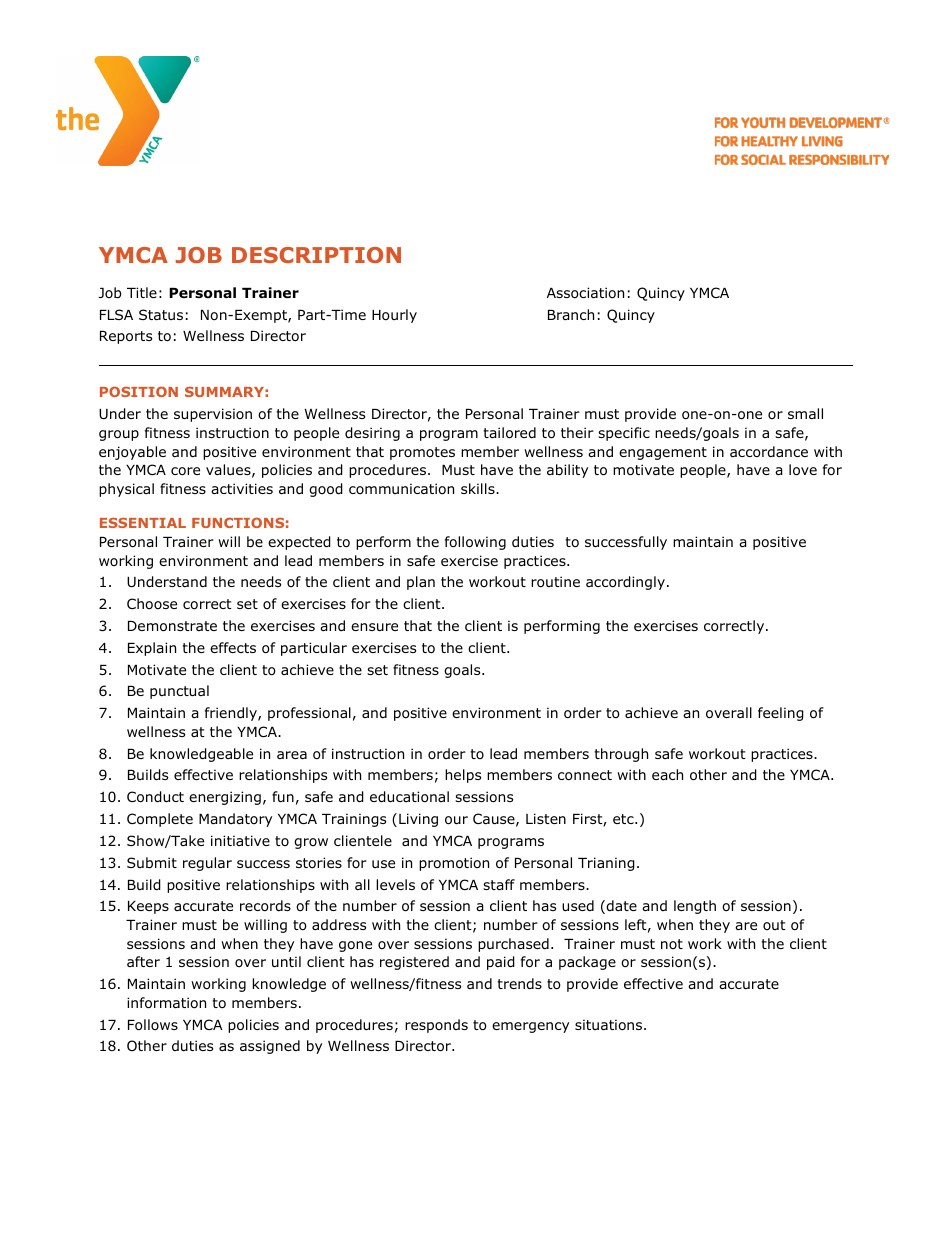 This screenshot has width=952, height=1233. Describe the element at coordinates (585, 293) in the screenshot. I see `Association` at that location.
